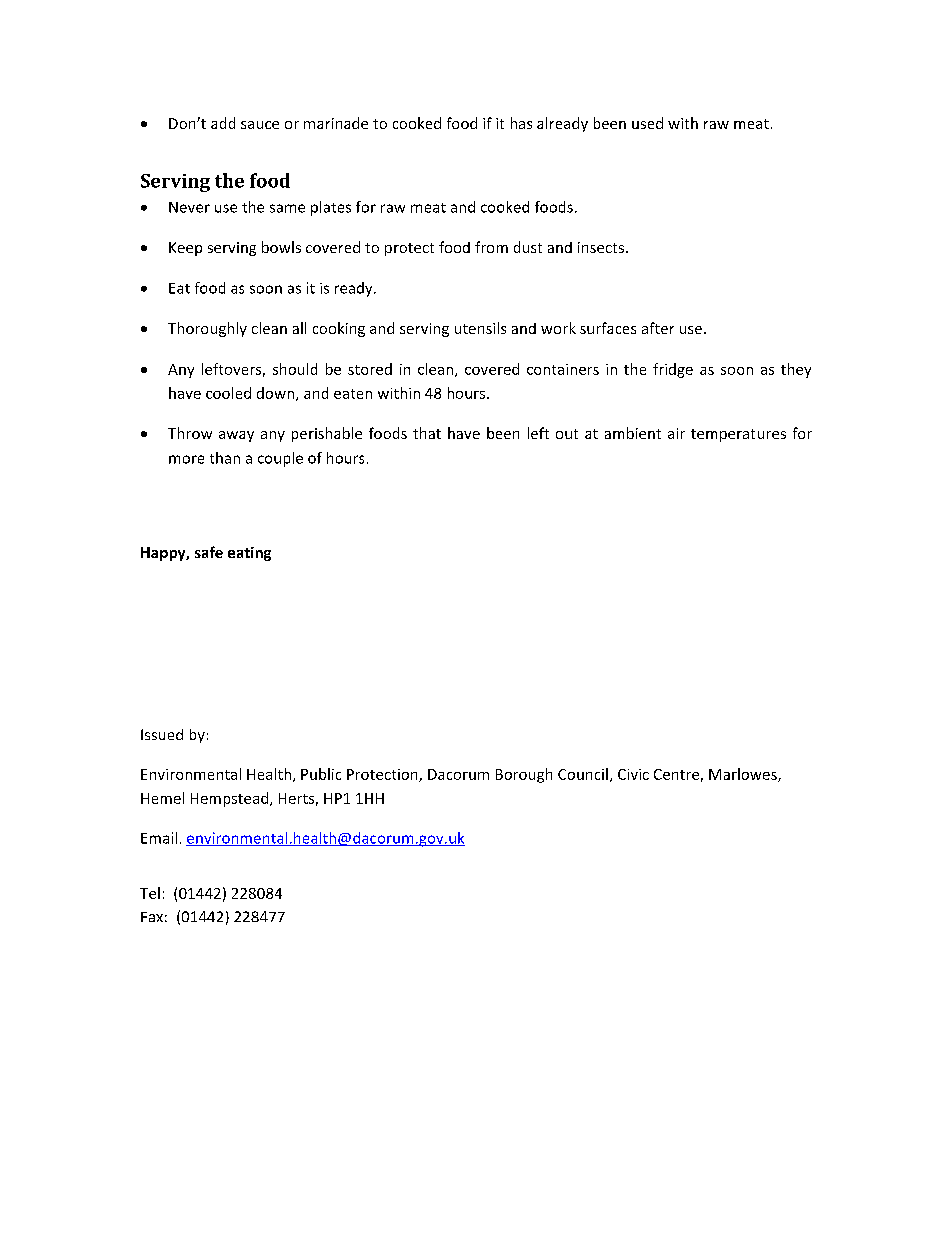  I want to click on used, so click(647, 123).
